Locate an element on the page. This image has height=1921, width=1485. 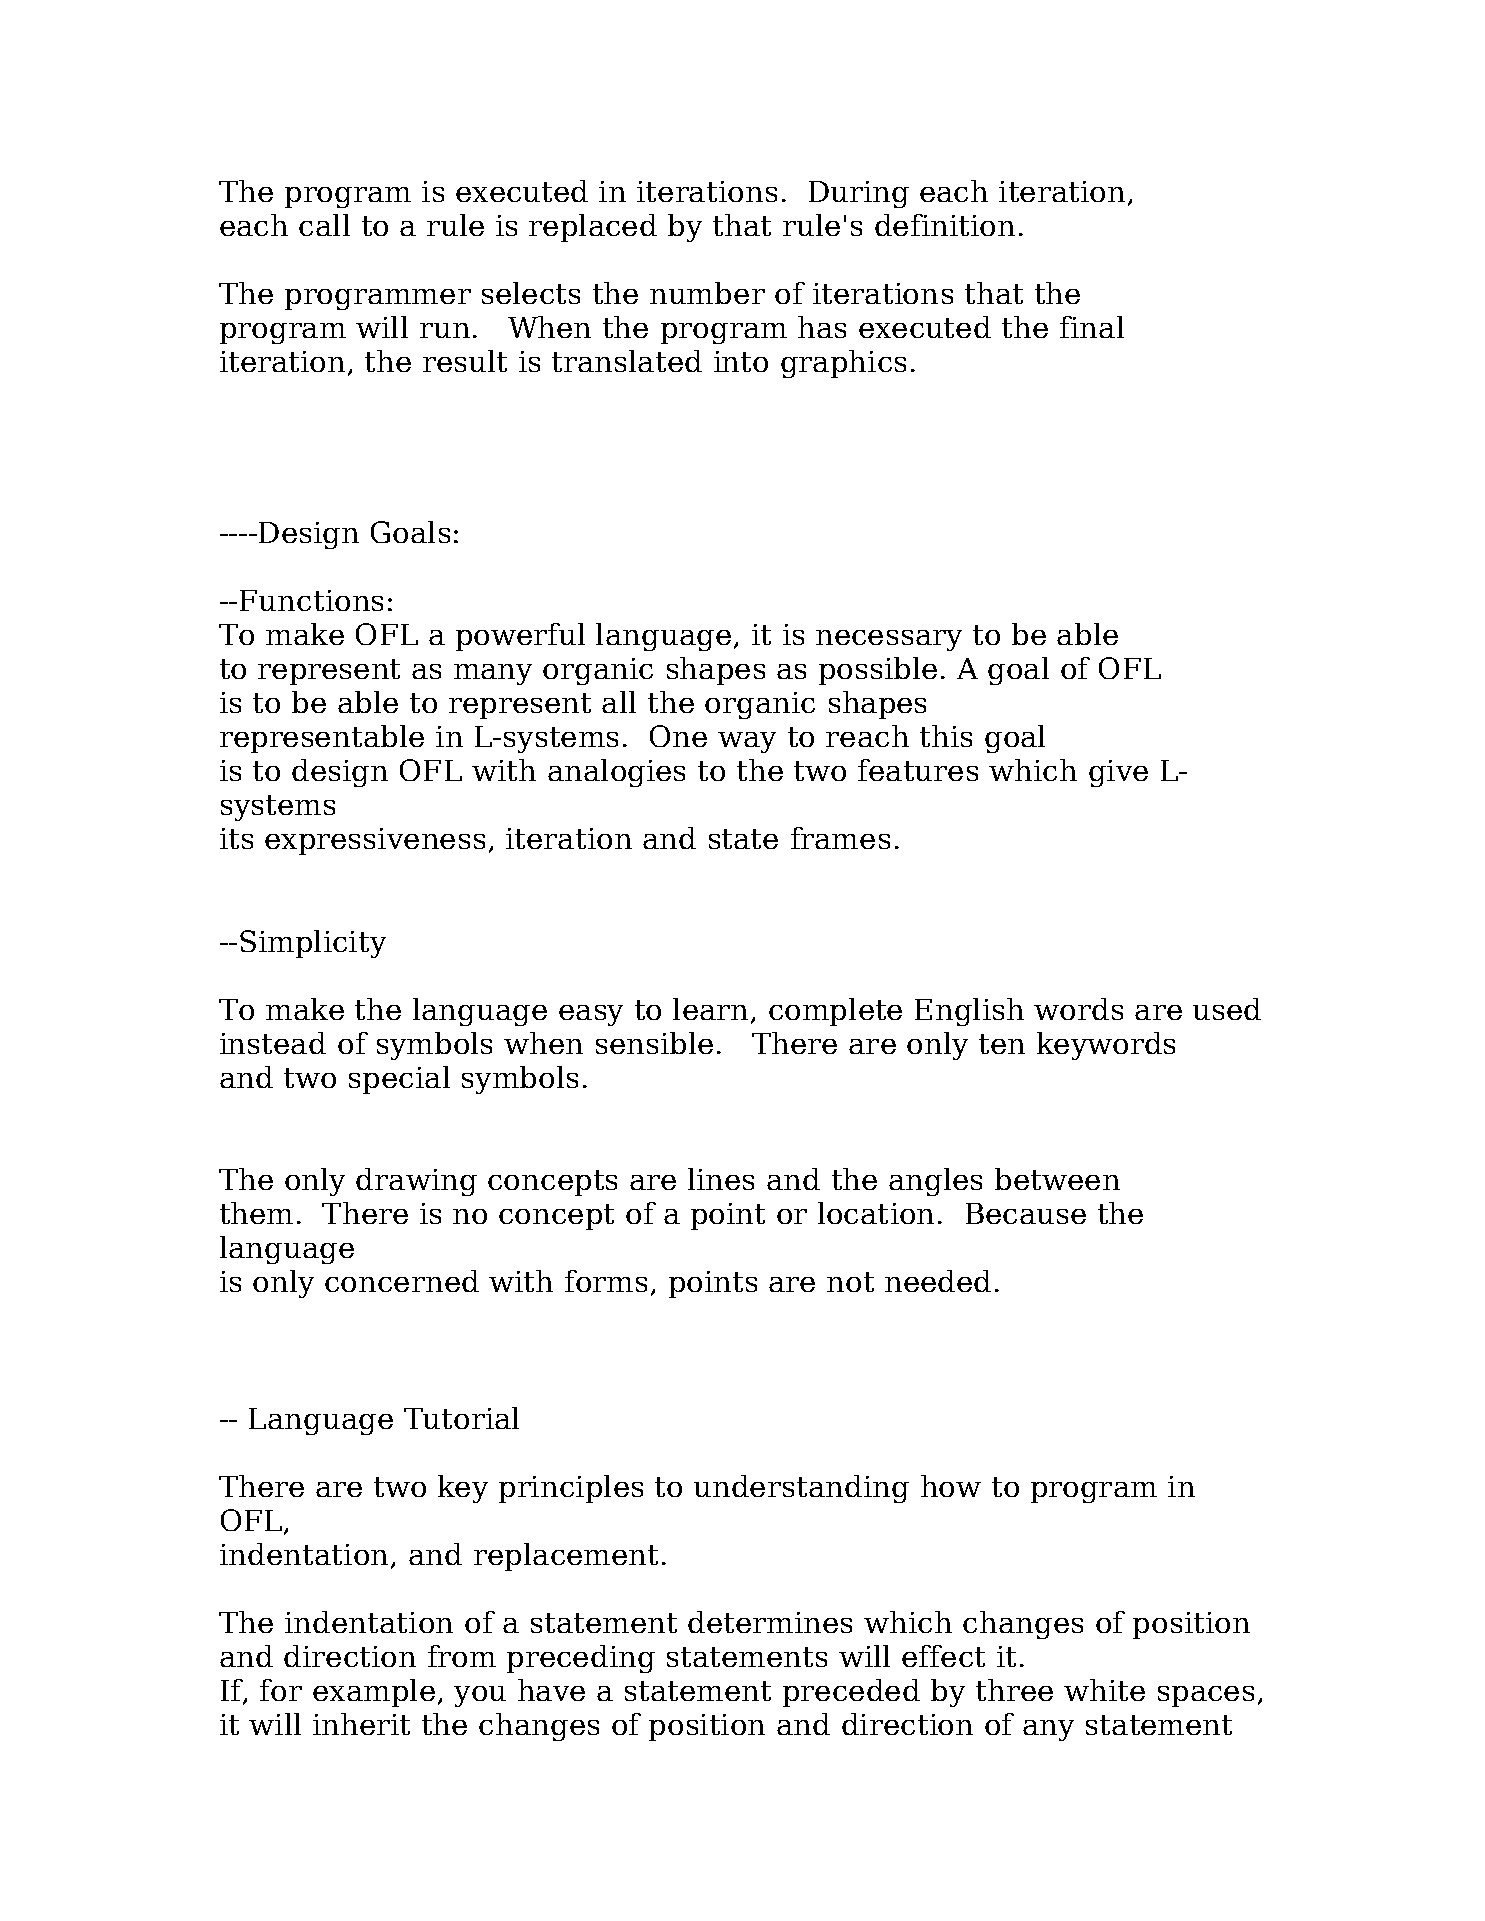
way is located at coordinates (747, 742).
